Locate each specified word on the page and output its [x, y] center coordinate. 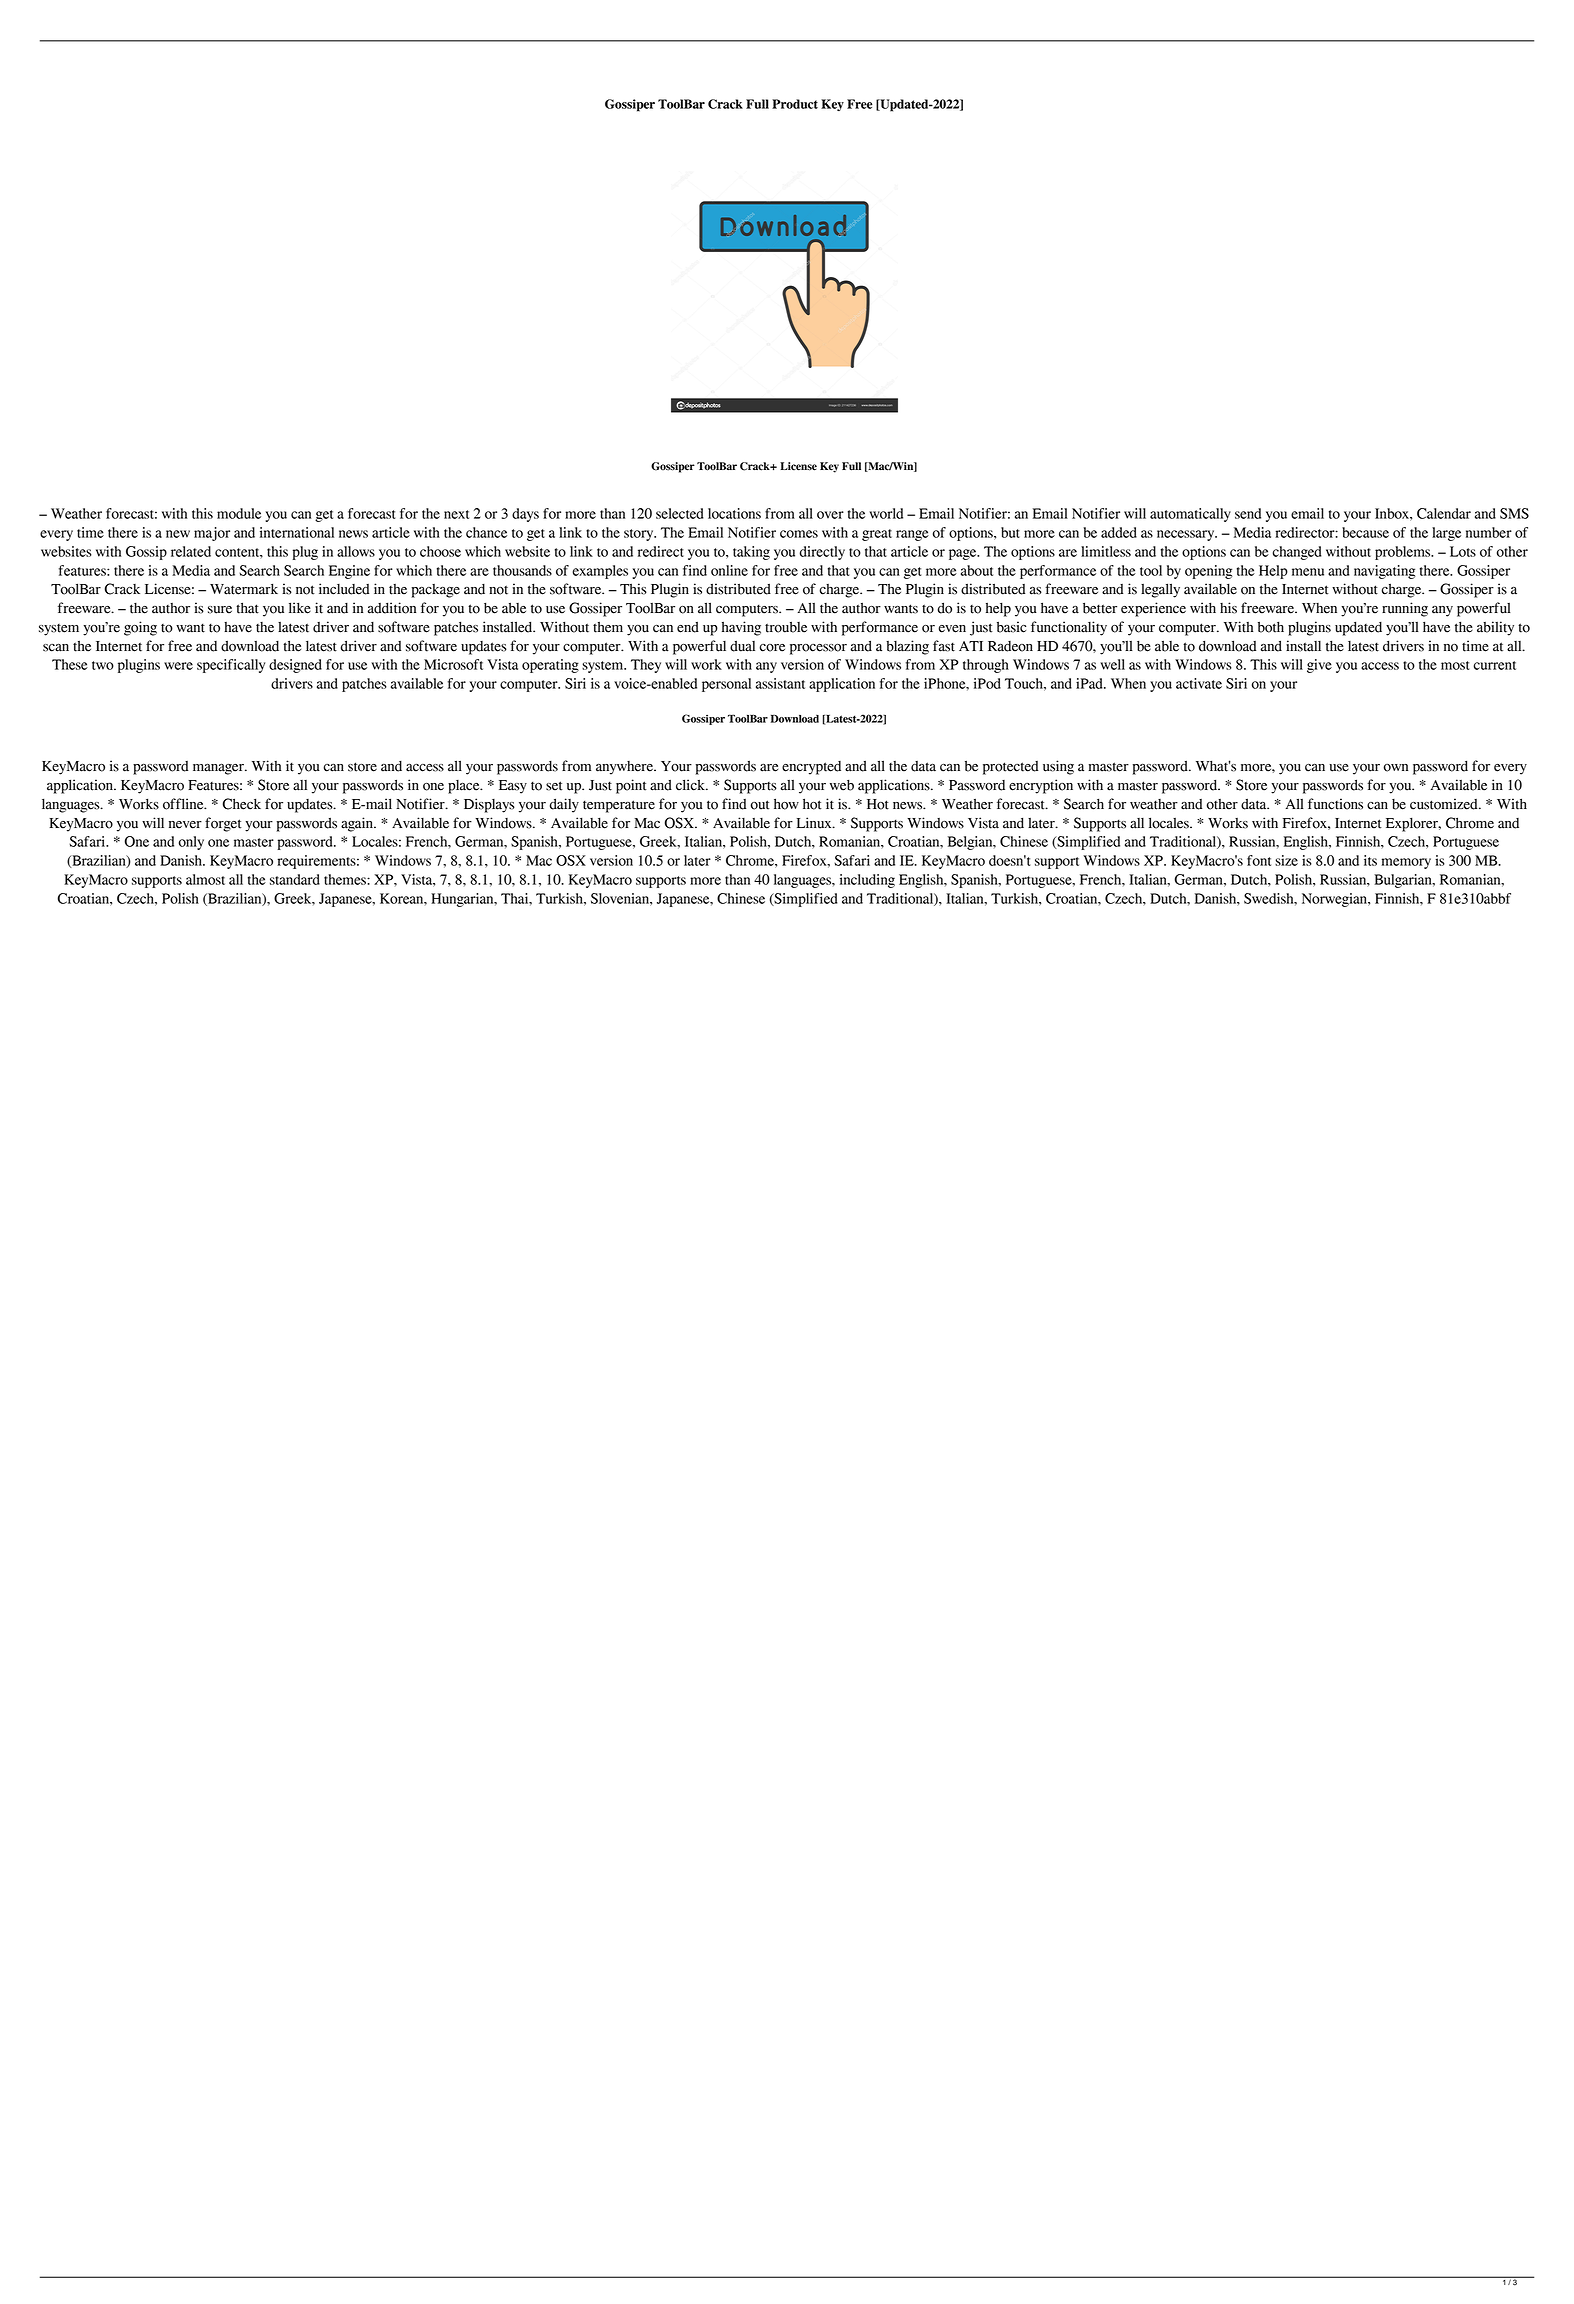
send [1248, 513]
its [1370, 860]
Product [795, 104]
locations [734, 513]
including [867, 881]
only [191, 843]
